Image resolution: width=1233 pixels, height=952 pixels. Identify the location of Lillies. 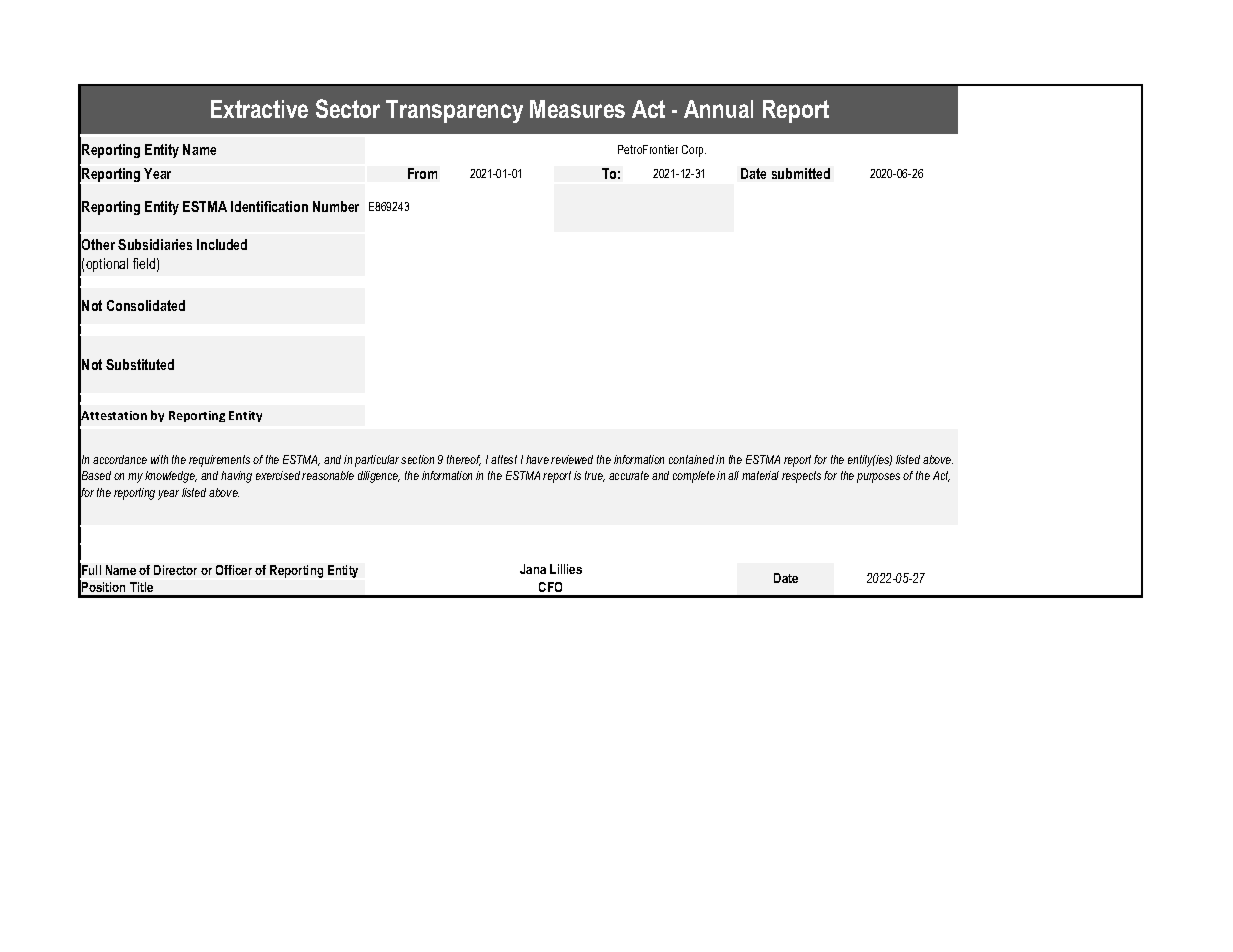
(566, 569).
